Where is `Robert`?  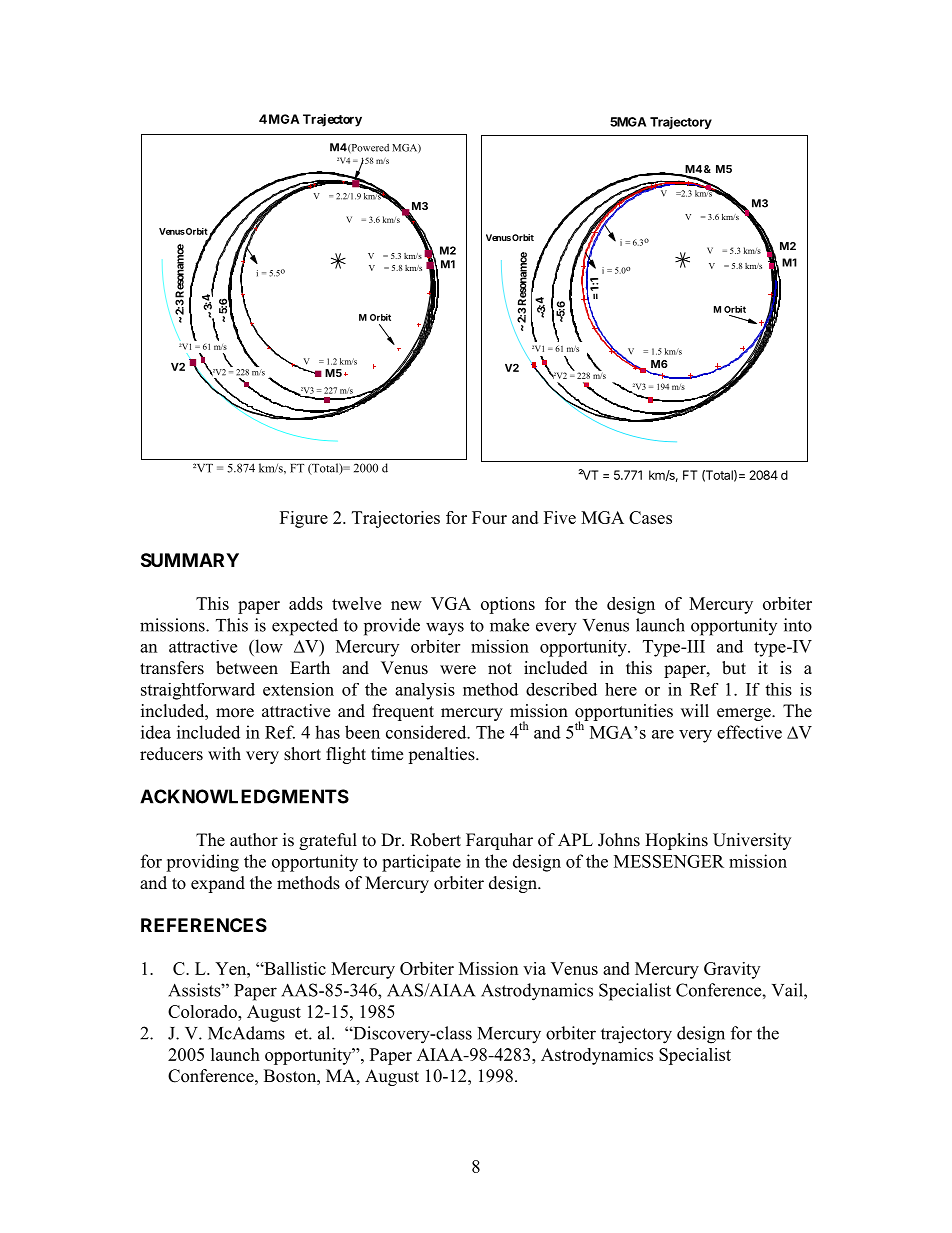
Robert is located at coordinates (435, 840).
